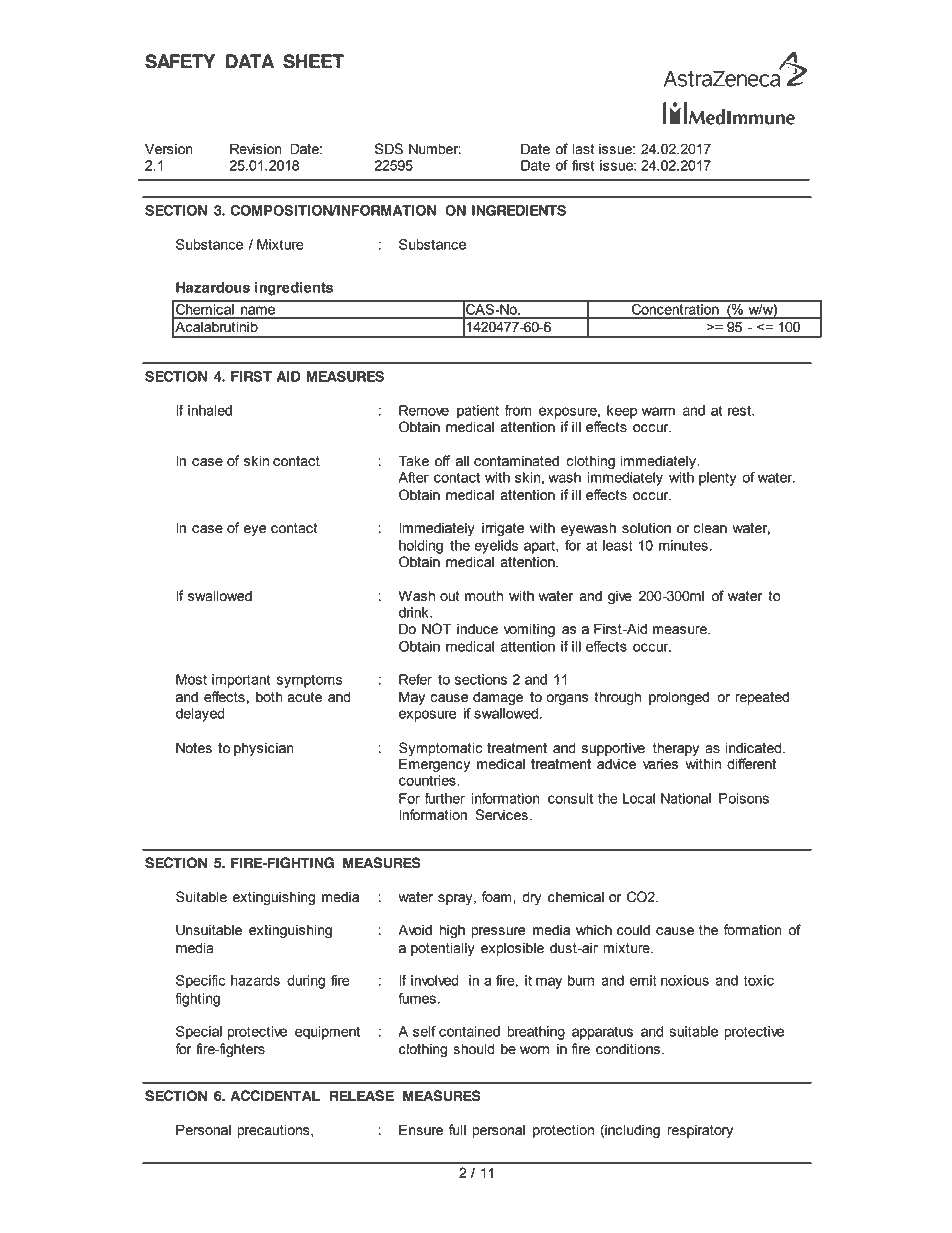  What do you see at coordinates (210, 410) in the document?
I see `inhaled` at bounding box center [210, 410].
